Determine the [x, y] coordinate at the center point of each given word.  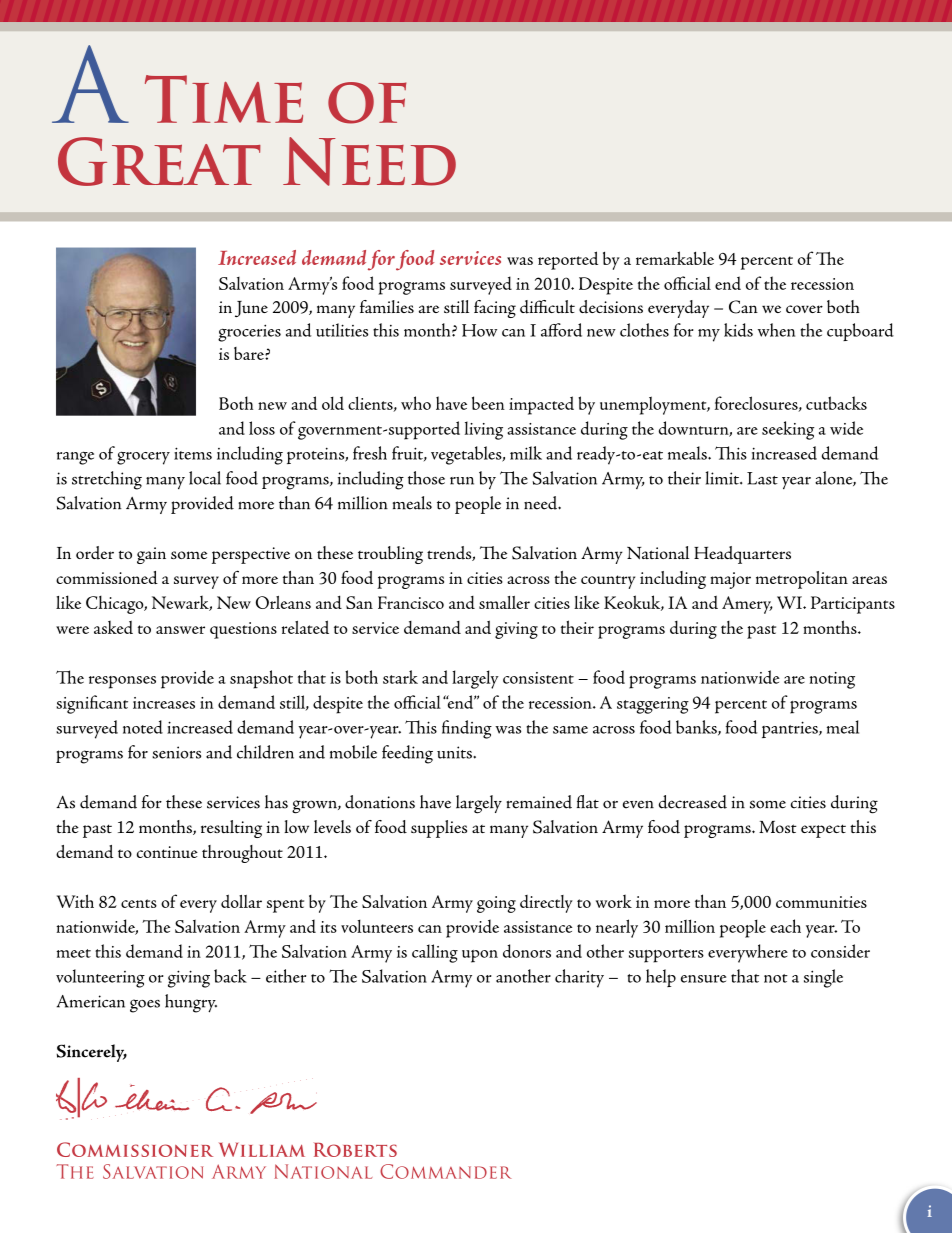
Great [159, 161]
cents [139, 903]
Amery [747, 605]
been [488, 403]
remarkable [675, 258]
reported [568, 260]
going [496, 904]
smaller [504, 602]
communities [821, 902]
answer [180, 630]
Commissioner [135, 1149]
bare [250, 353]
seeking [788, 430]
